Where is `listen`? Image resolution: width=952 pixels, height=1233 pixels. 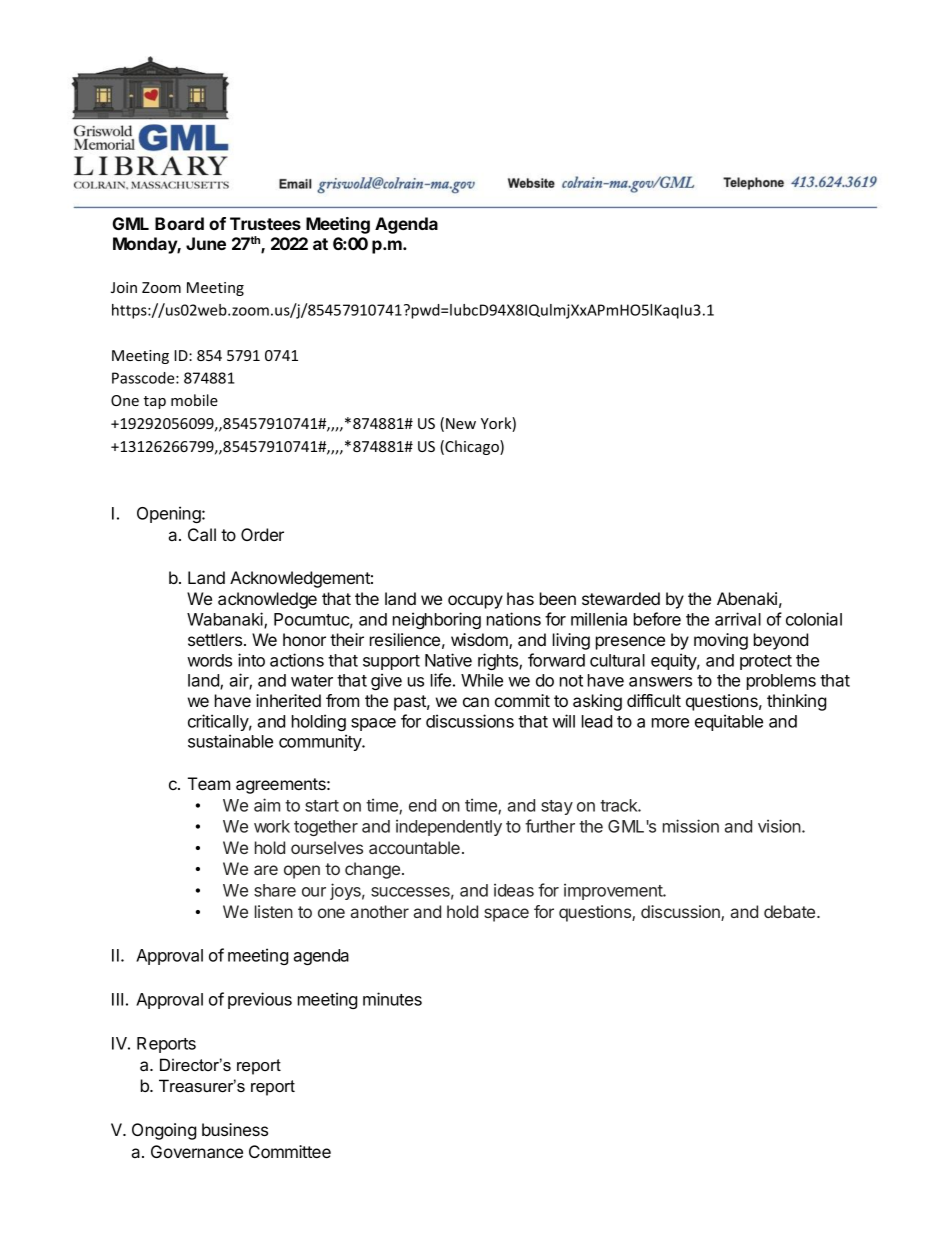 listen is located at coordinates (274, 911).
